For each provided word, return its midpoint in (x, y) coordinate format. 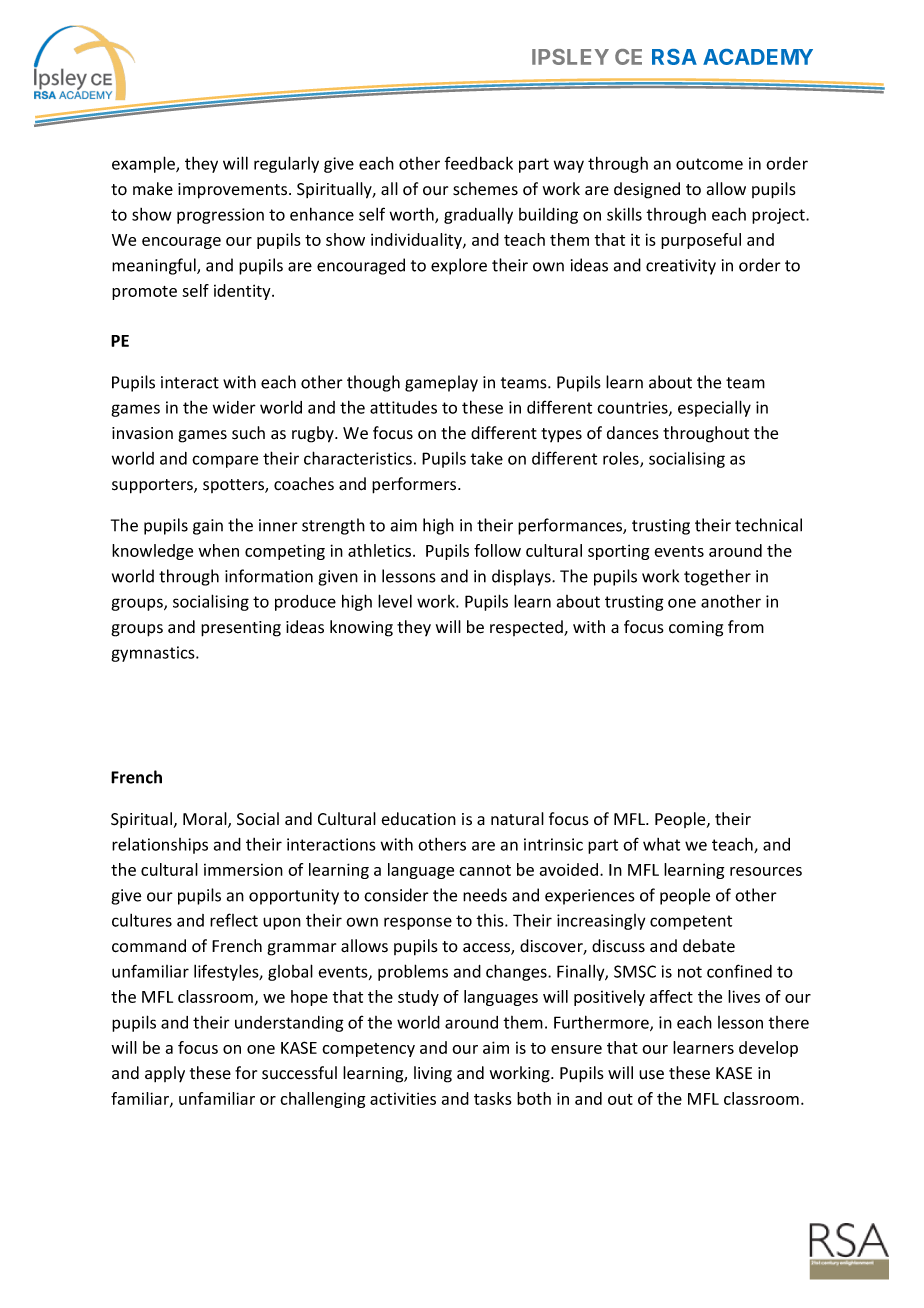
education (418, 819)
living (433, 1074)
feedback (479, 163)
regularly (286, 164)
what (661, 844)
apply (165, 1074)
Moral (206, 820)
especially (714, 408)
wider (234, 407)
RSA (674, 57)
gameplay (441, 383)
